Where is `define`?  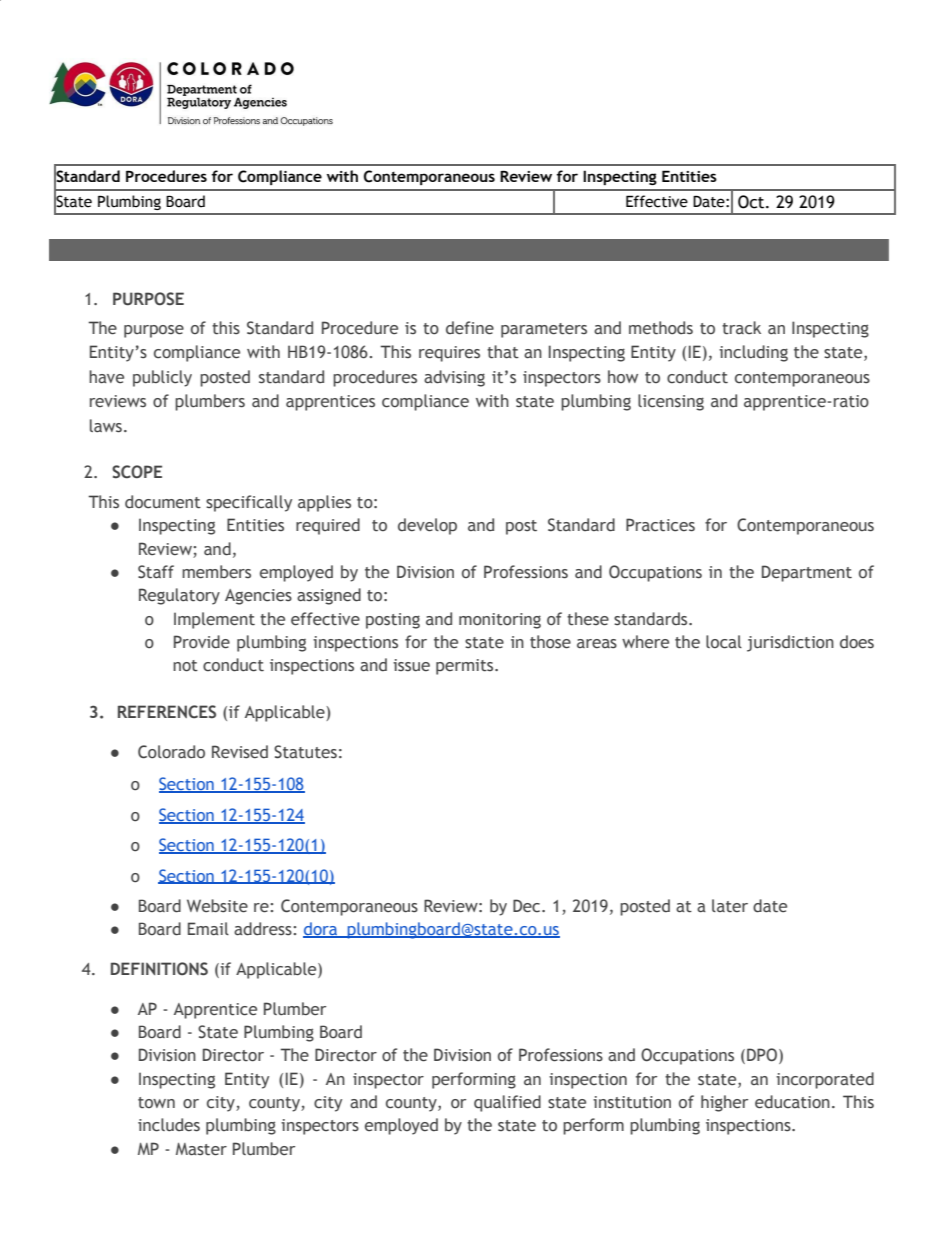
define is located at coordinates (470, 328).
